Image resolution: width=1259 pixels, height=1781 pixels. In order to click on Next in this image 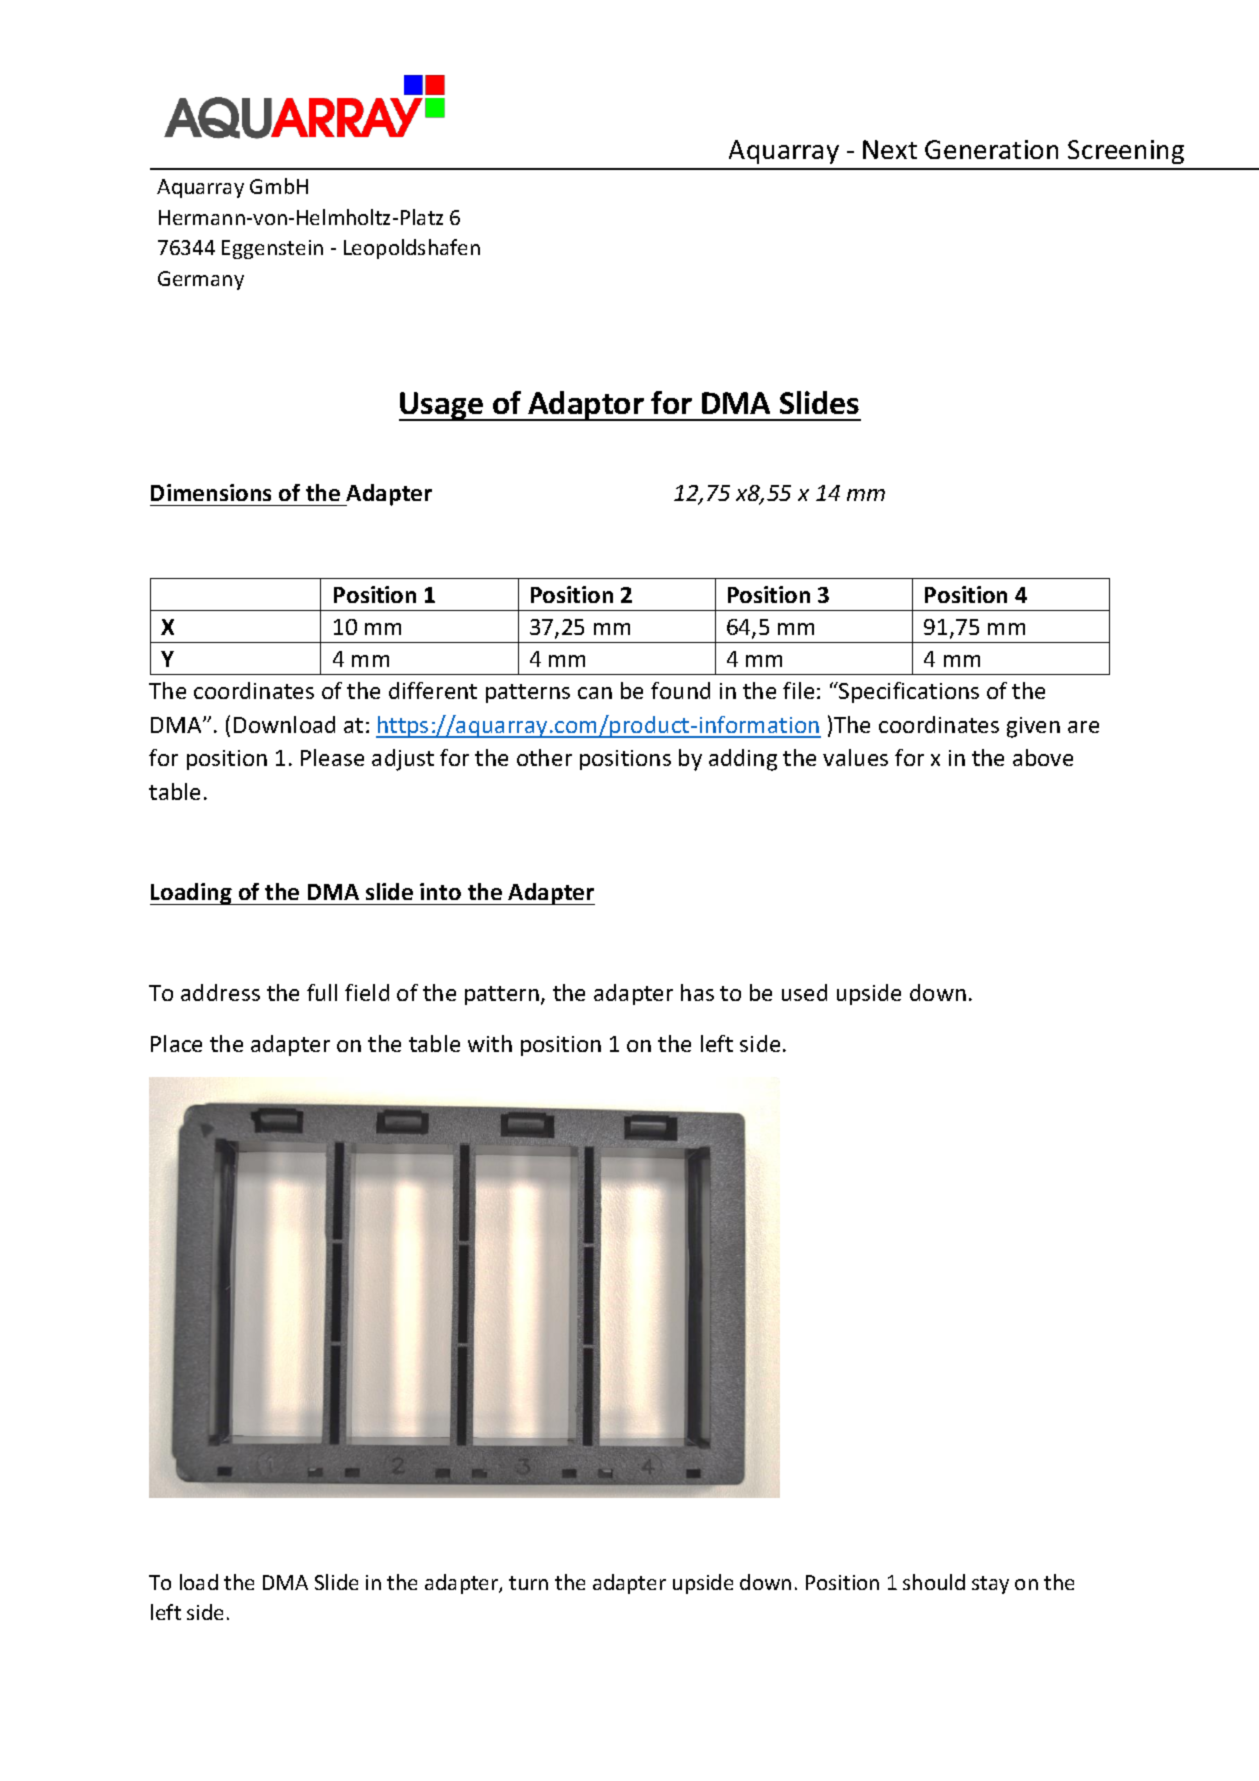, I will do `click(890, 149)`.
